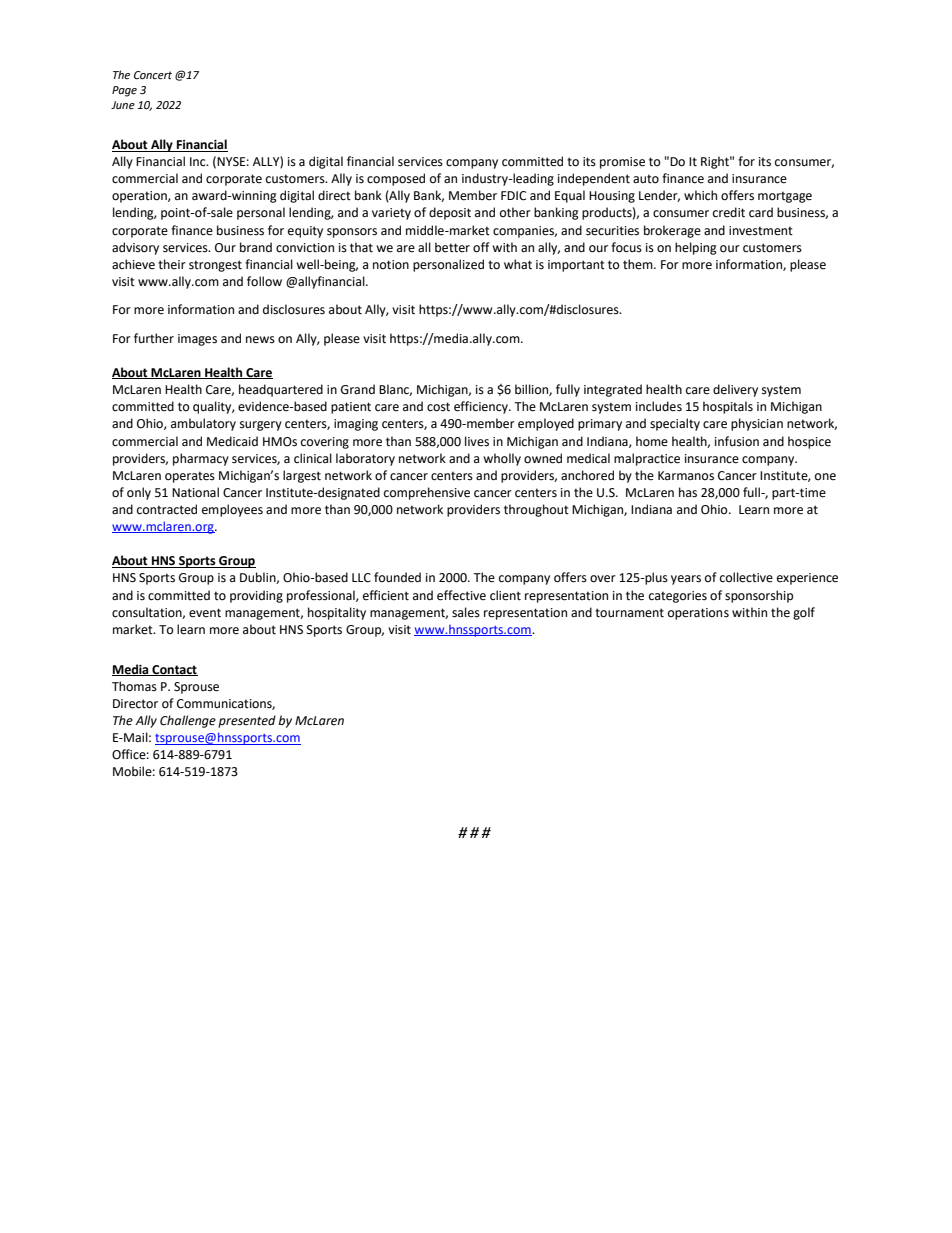 This screenshot has width=952, height=1233. What do you see at coordinates (396, 179) in the screenshot?
I see `composed` at bounding box center [396, 179].
